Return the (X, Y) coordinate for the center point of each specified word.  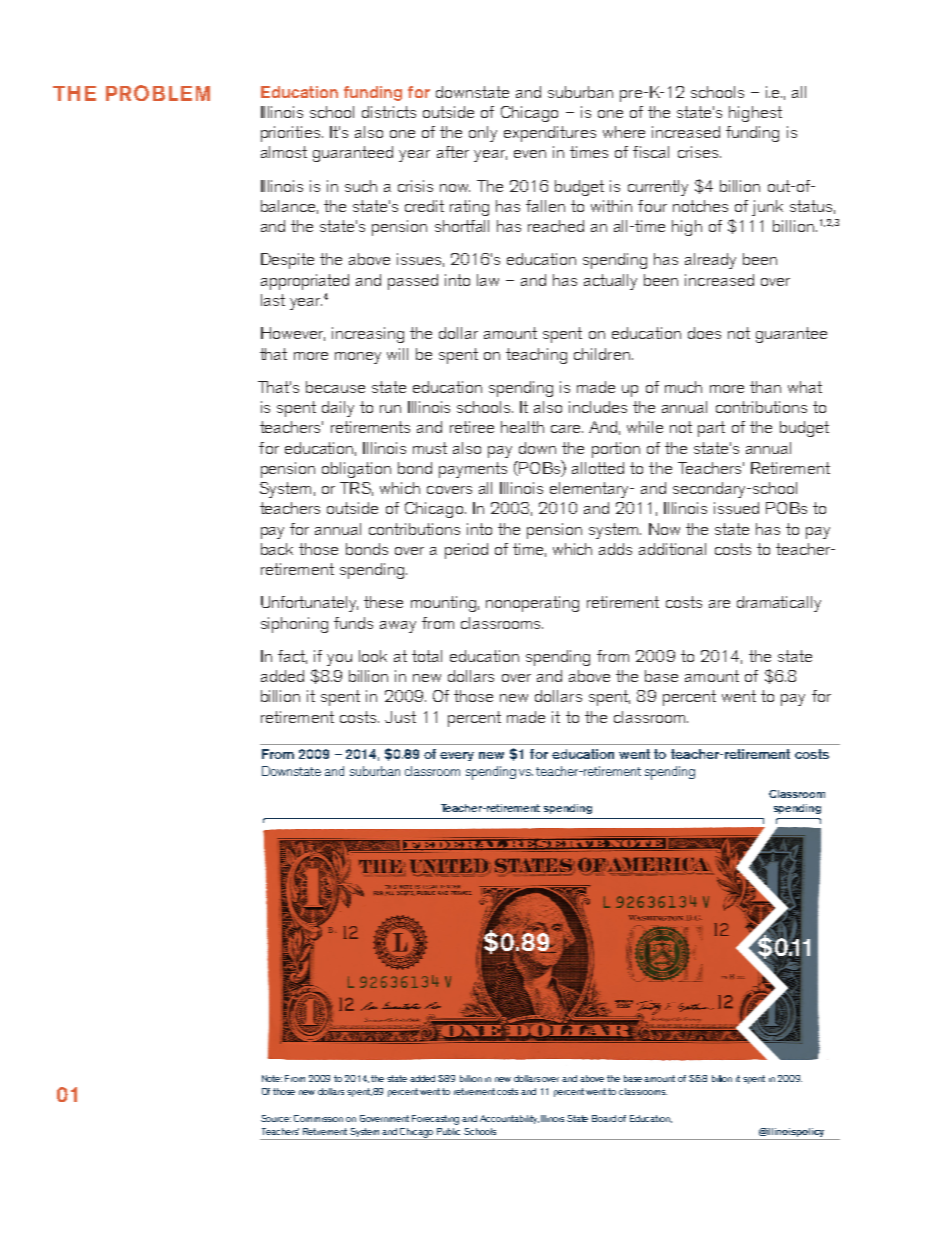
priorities (292, 134)
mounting (443, 604)
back (277, 549)
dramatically (779, 604)
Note (272, 1078)
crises (698, 152)
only (483, 134)
